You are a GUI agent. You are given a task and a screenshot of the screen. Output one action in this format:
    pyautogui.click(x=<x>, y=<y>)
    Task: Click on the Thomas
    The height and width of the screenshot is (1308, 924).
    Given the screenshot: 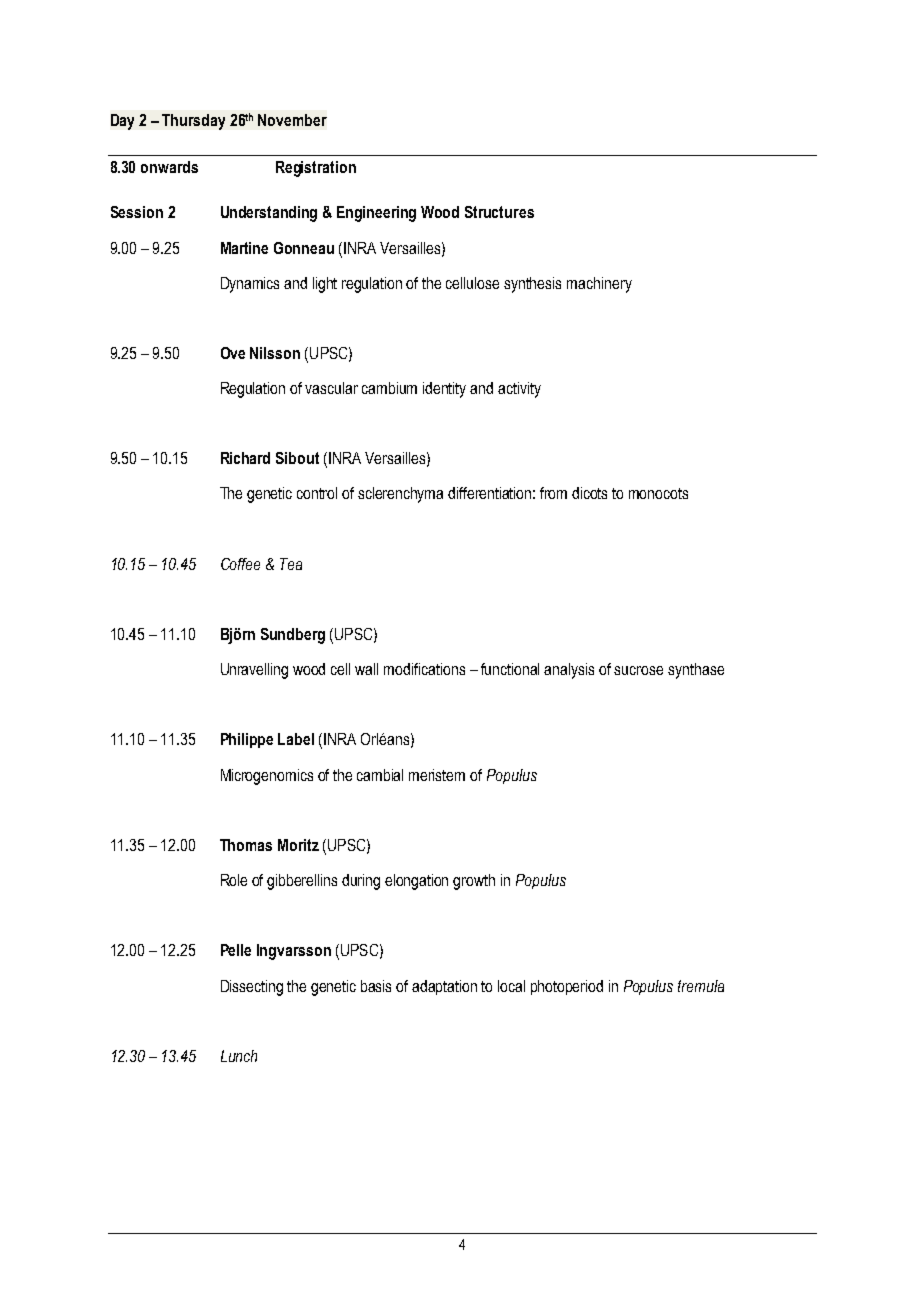 What is the action you would take?
    pyautogui.click(x=246, y=845)
